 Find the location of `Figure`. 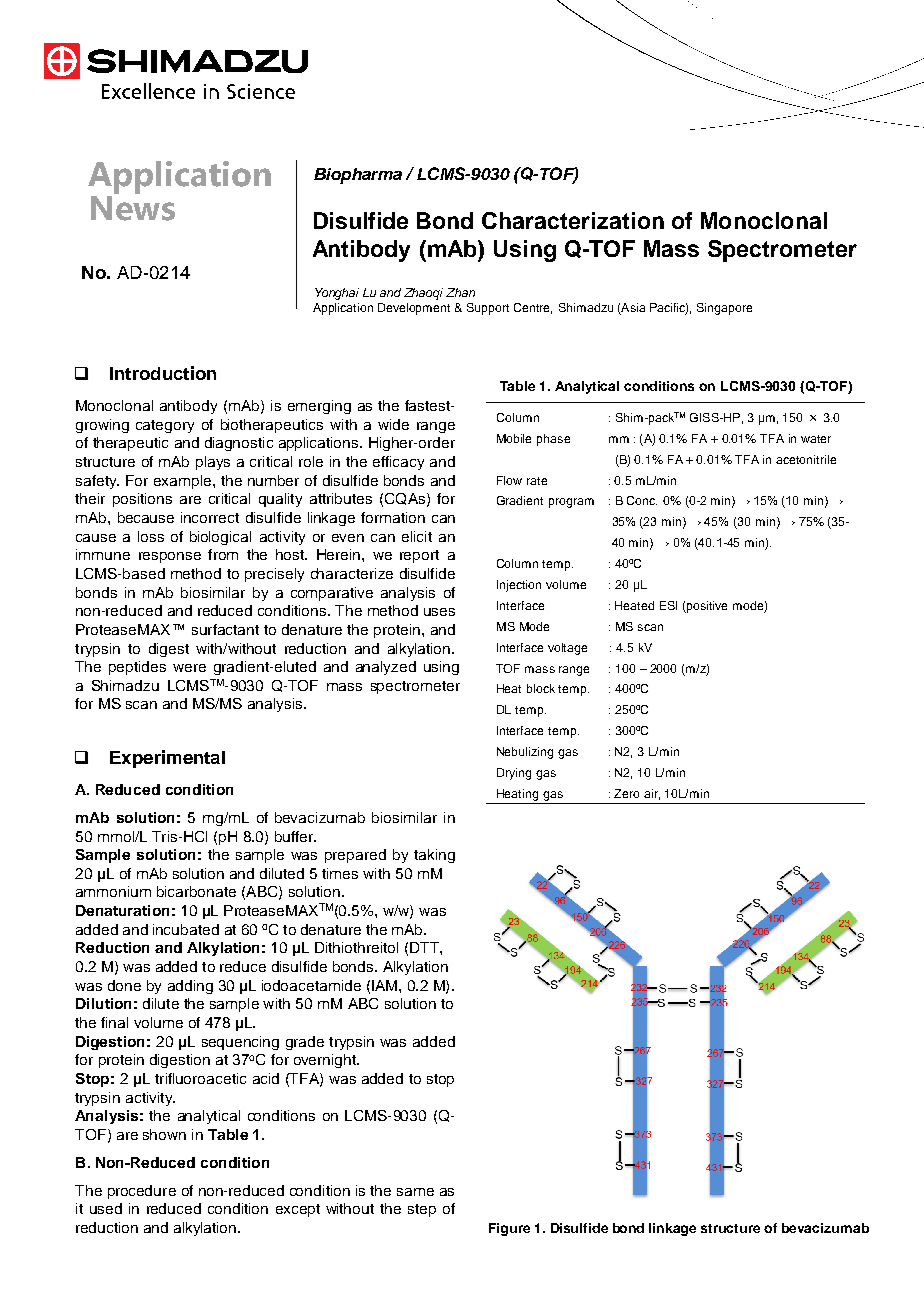

Figure is located at coordinates (509, 1229).
